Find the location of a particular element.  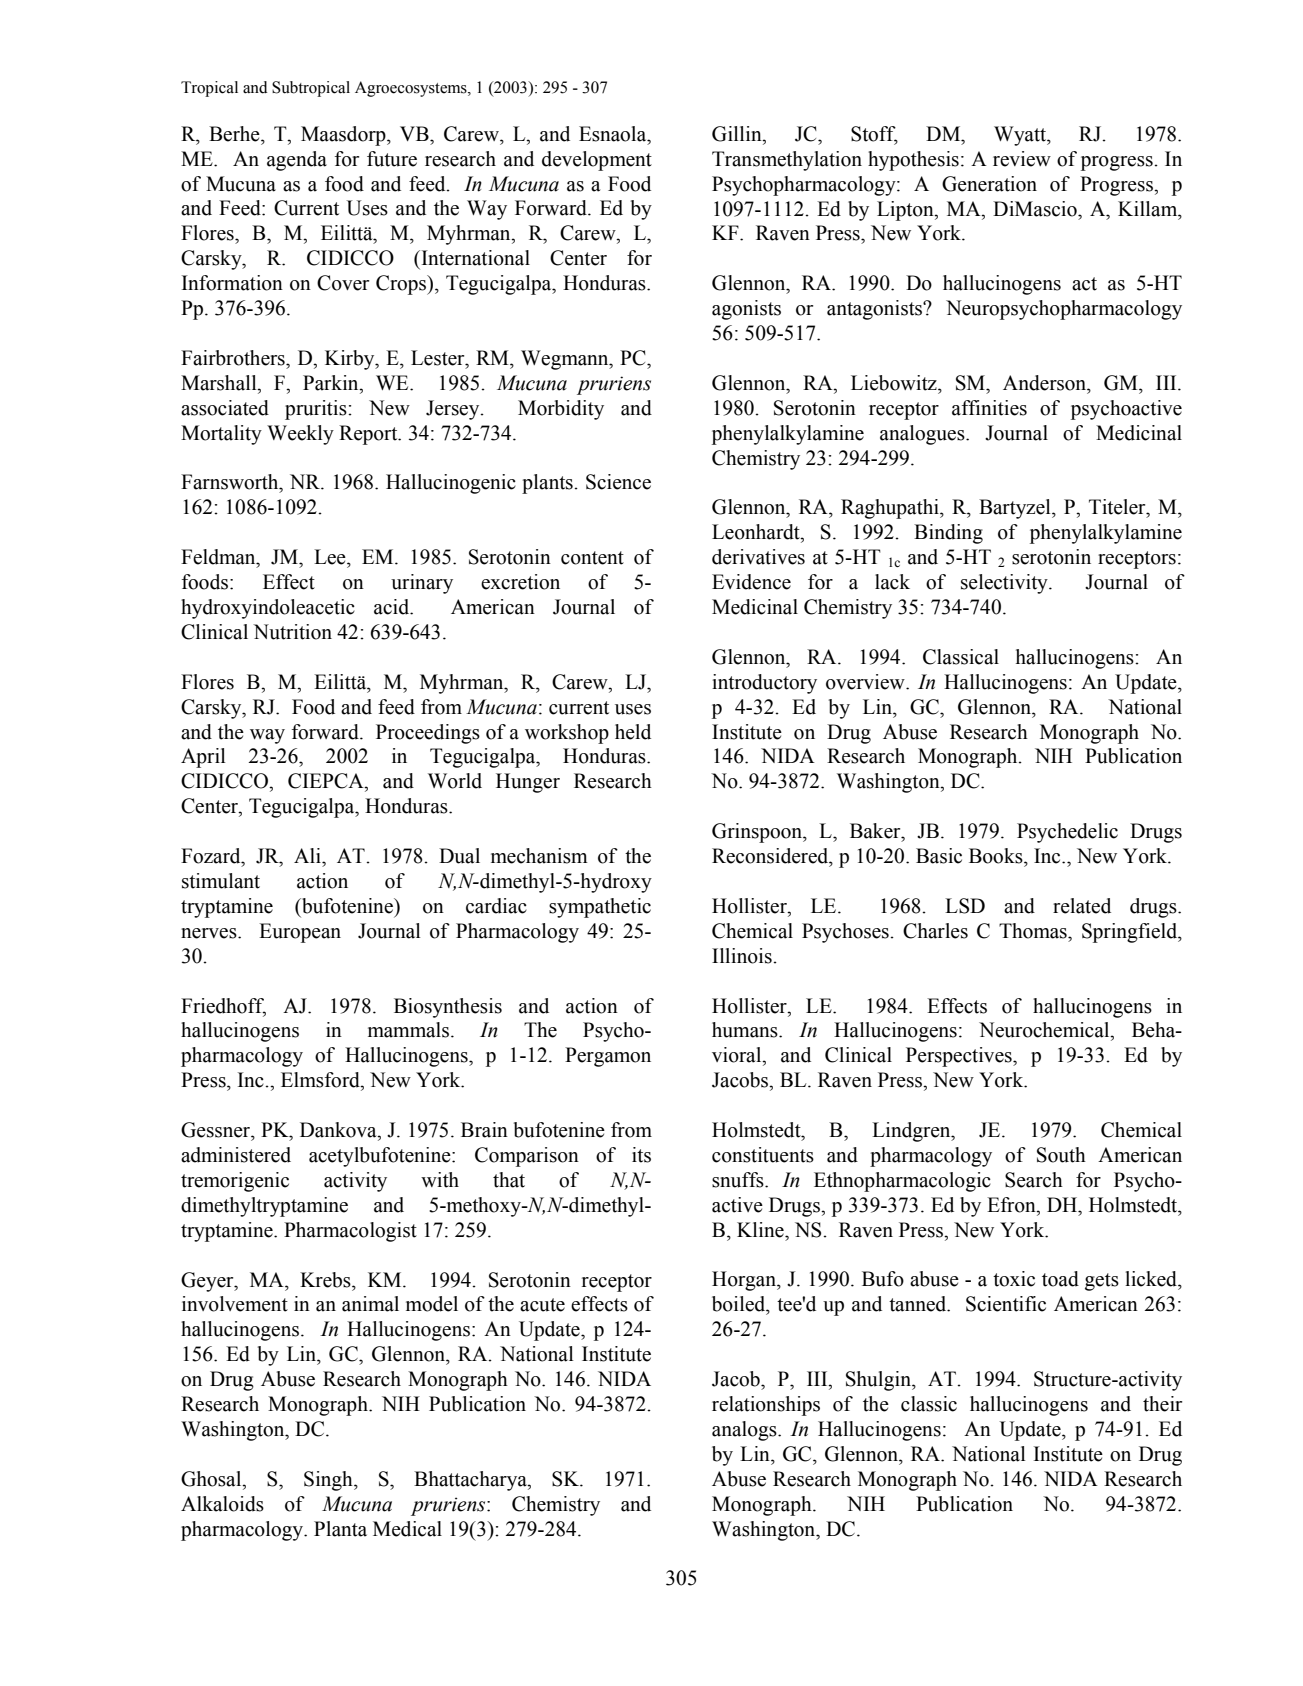

analogs is located at coordinates (745, 1431).
